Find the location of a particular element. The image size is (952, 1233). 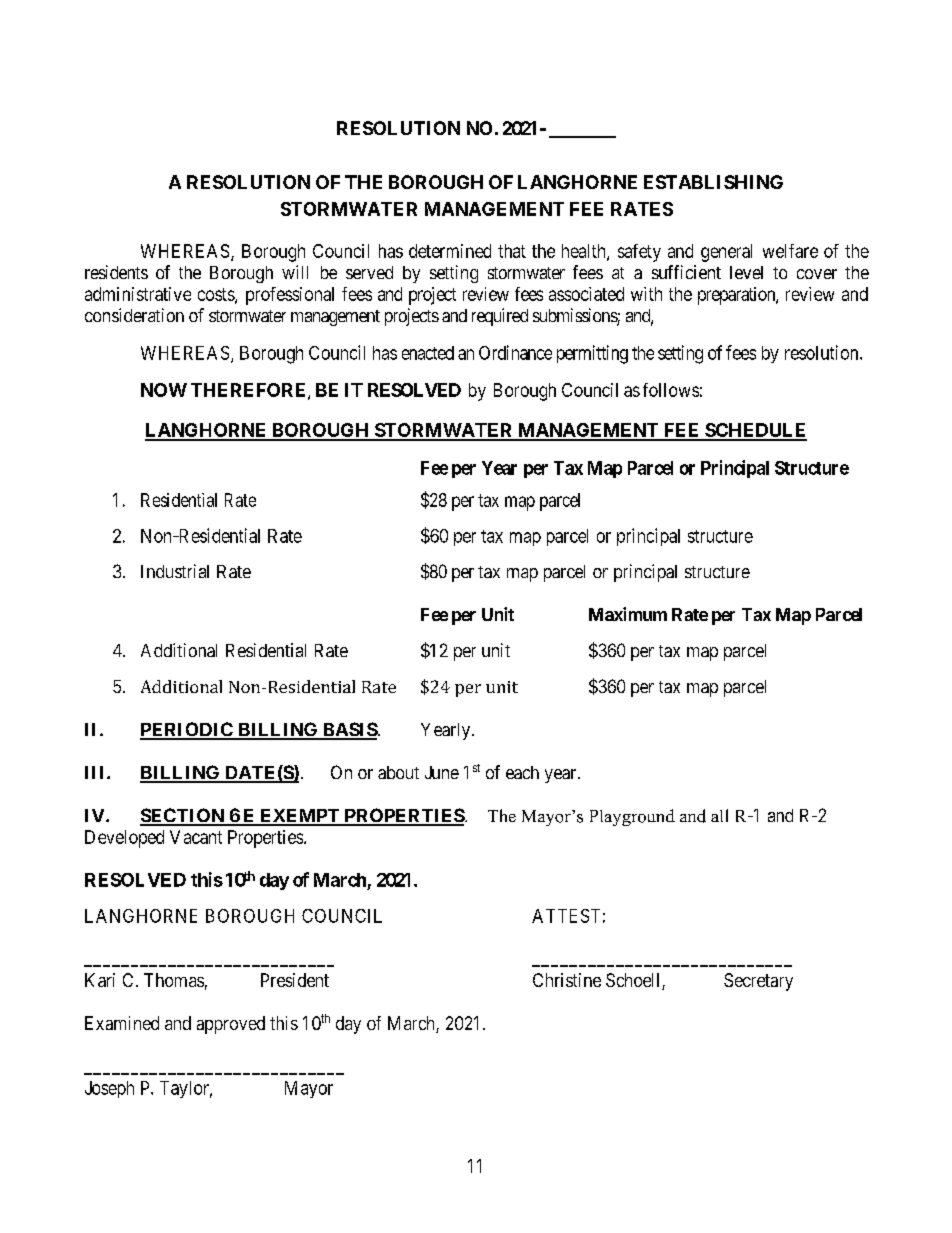

enacted is located at coordinates (428, 353).
